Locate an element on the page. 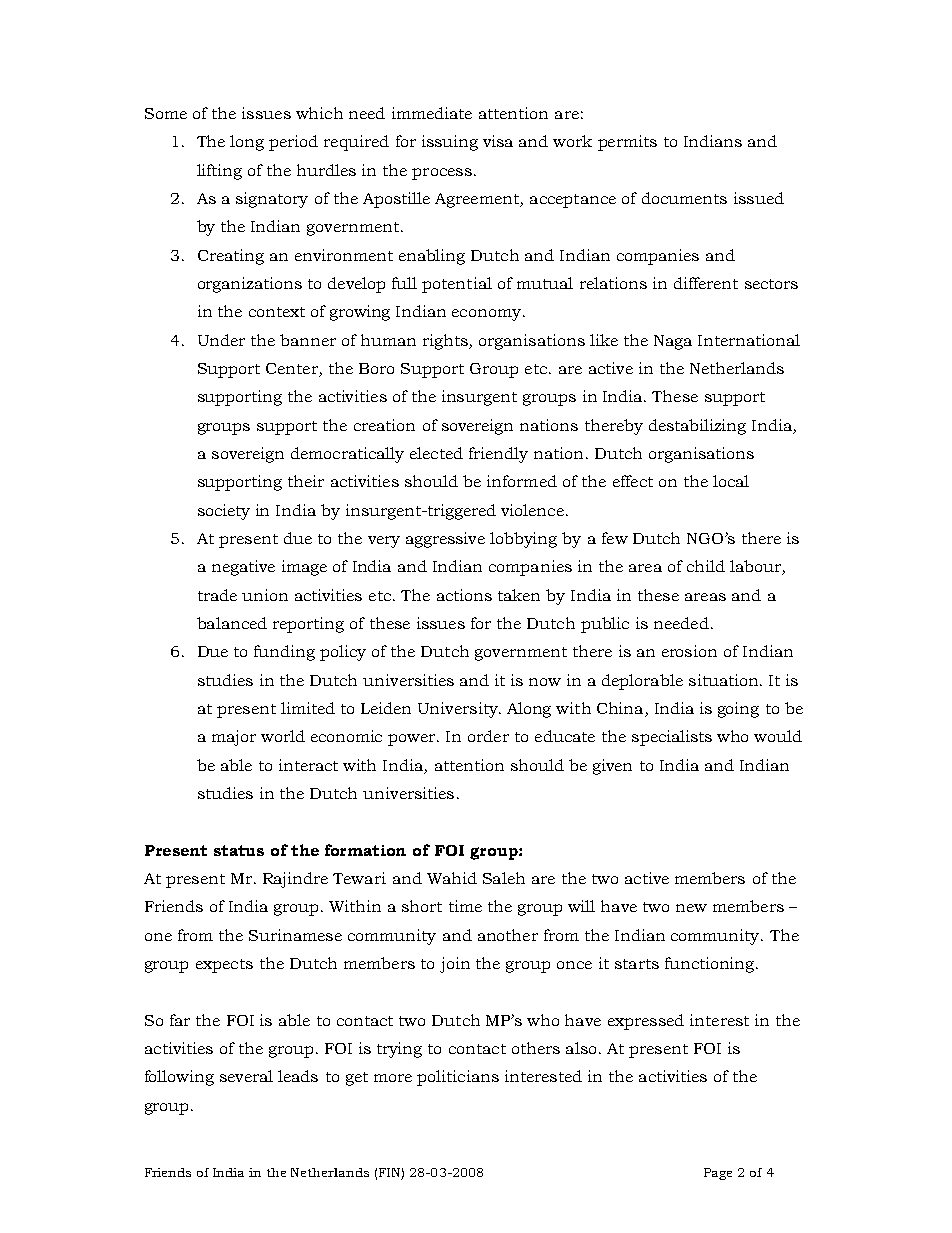  issuing is located at coordinates (450, 143).
